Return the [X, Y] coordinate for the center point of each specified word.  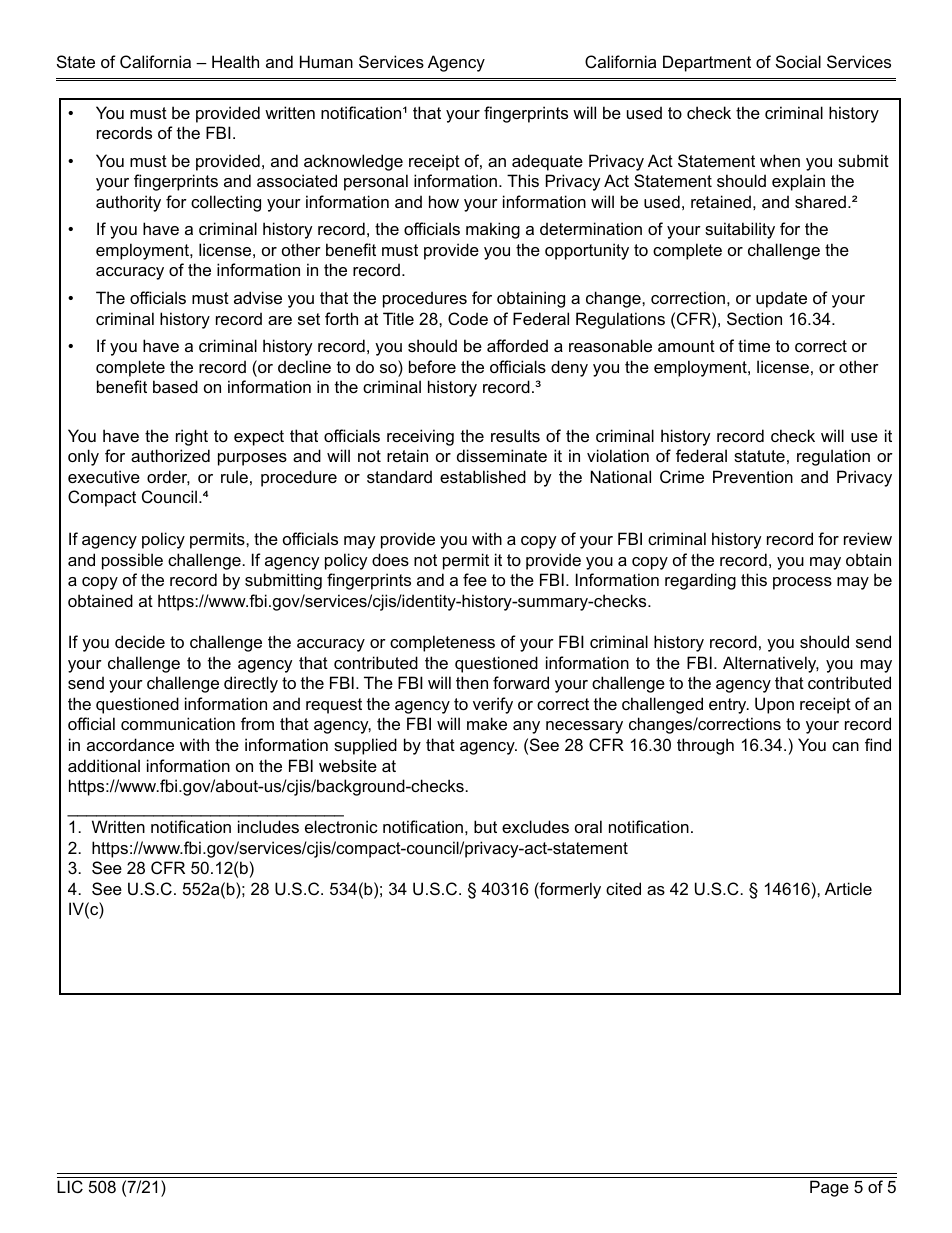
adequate [547, 162]
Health [235, 61]
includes [268, 826]
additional [104, 765]
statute [759, 456]
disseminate [502, 455]
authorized [170, 455]
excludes [535, 826]
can [845, 746]
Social [798, 61]
